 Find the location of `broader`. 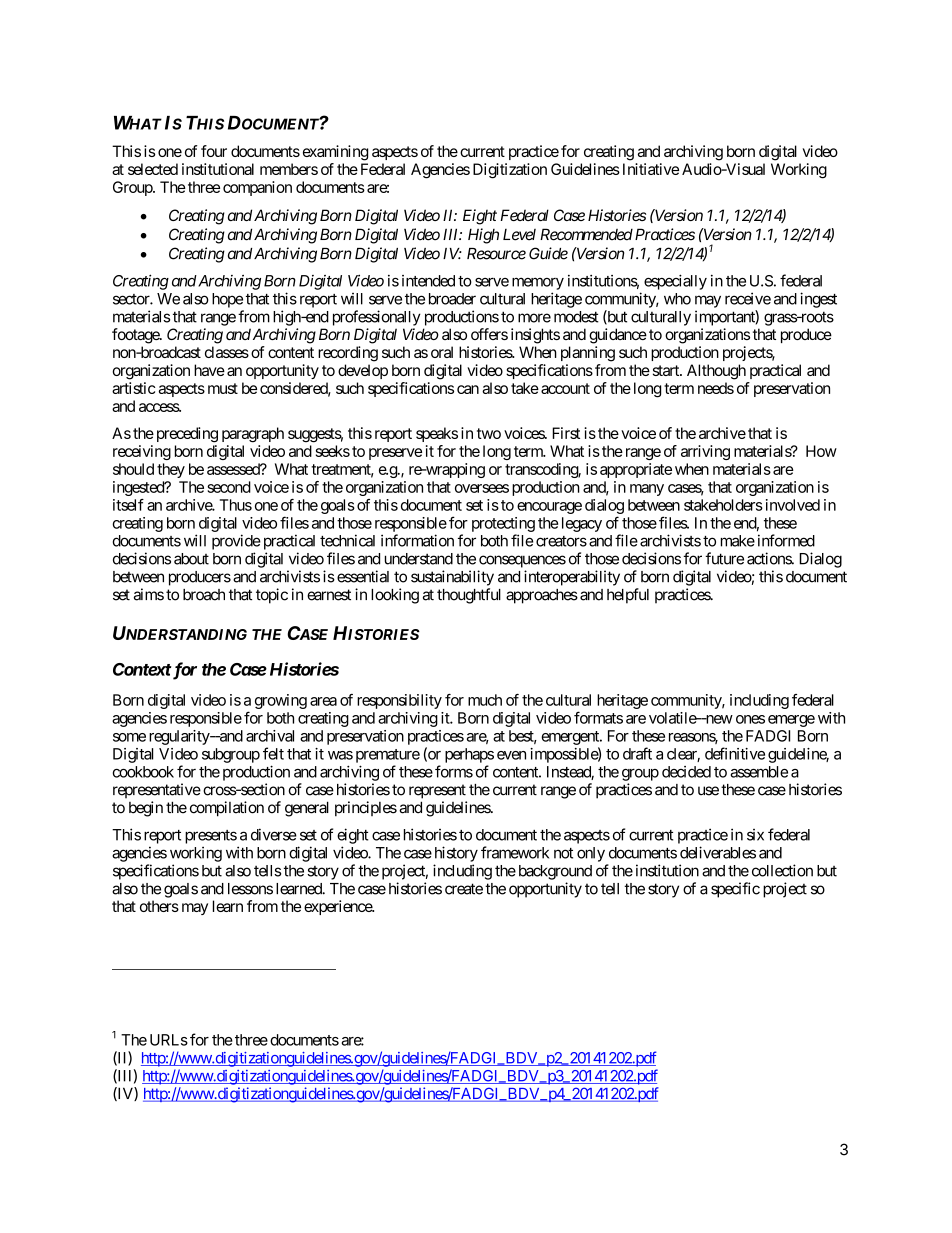

broader is located at coordinates (452, 299).
